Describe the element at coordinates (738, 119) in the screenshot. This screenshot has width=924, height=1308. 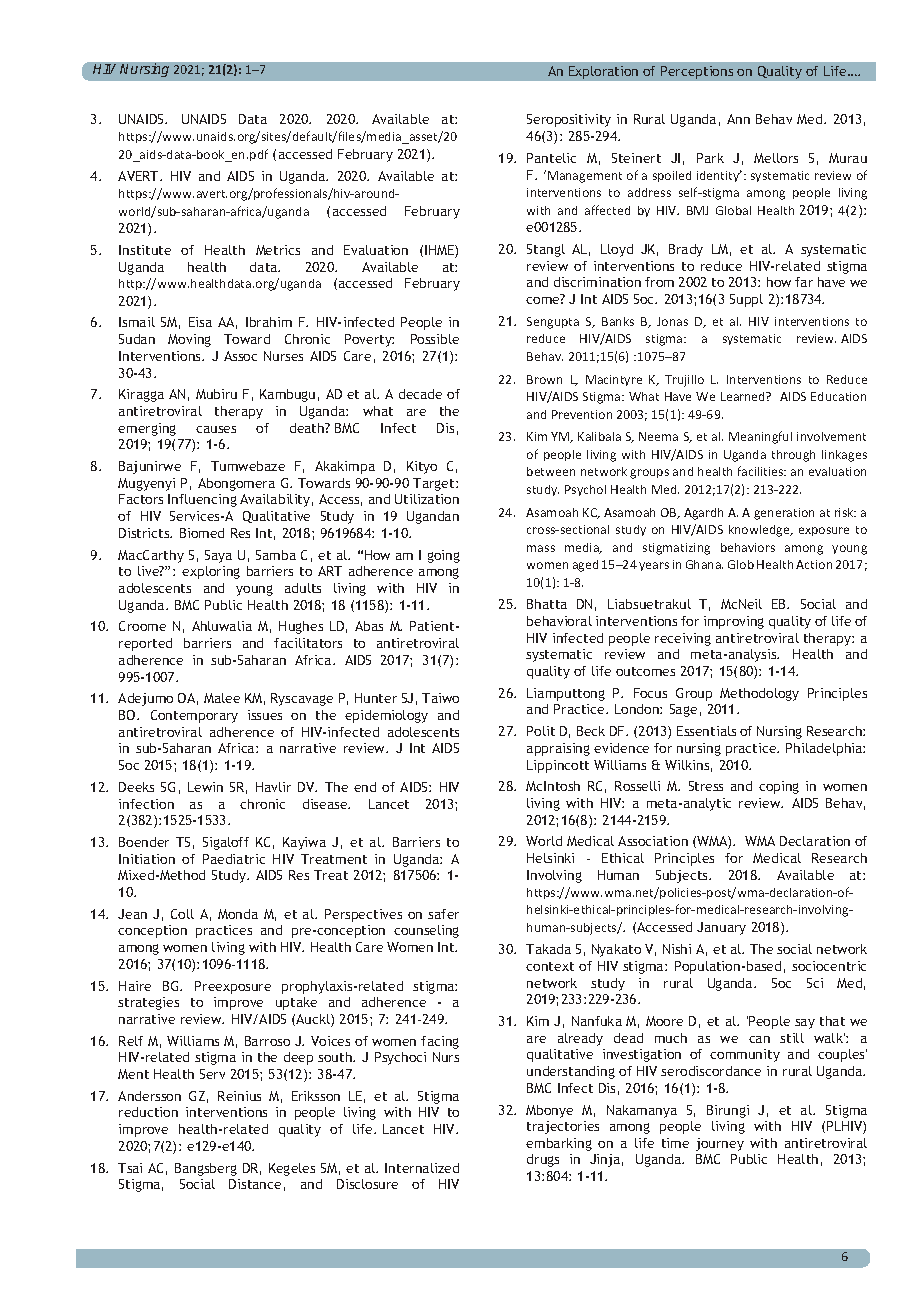
I see `Ann` at that location.
